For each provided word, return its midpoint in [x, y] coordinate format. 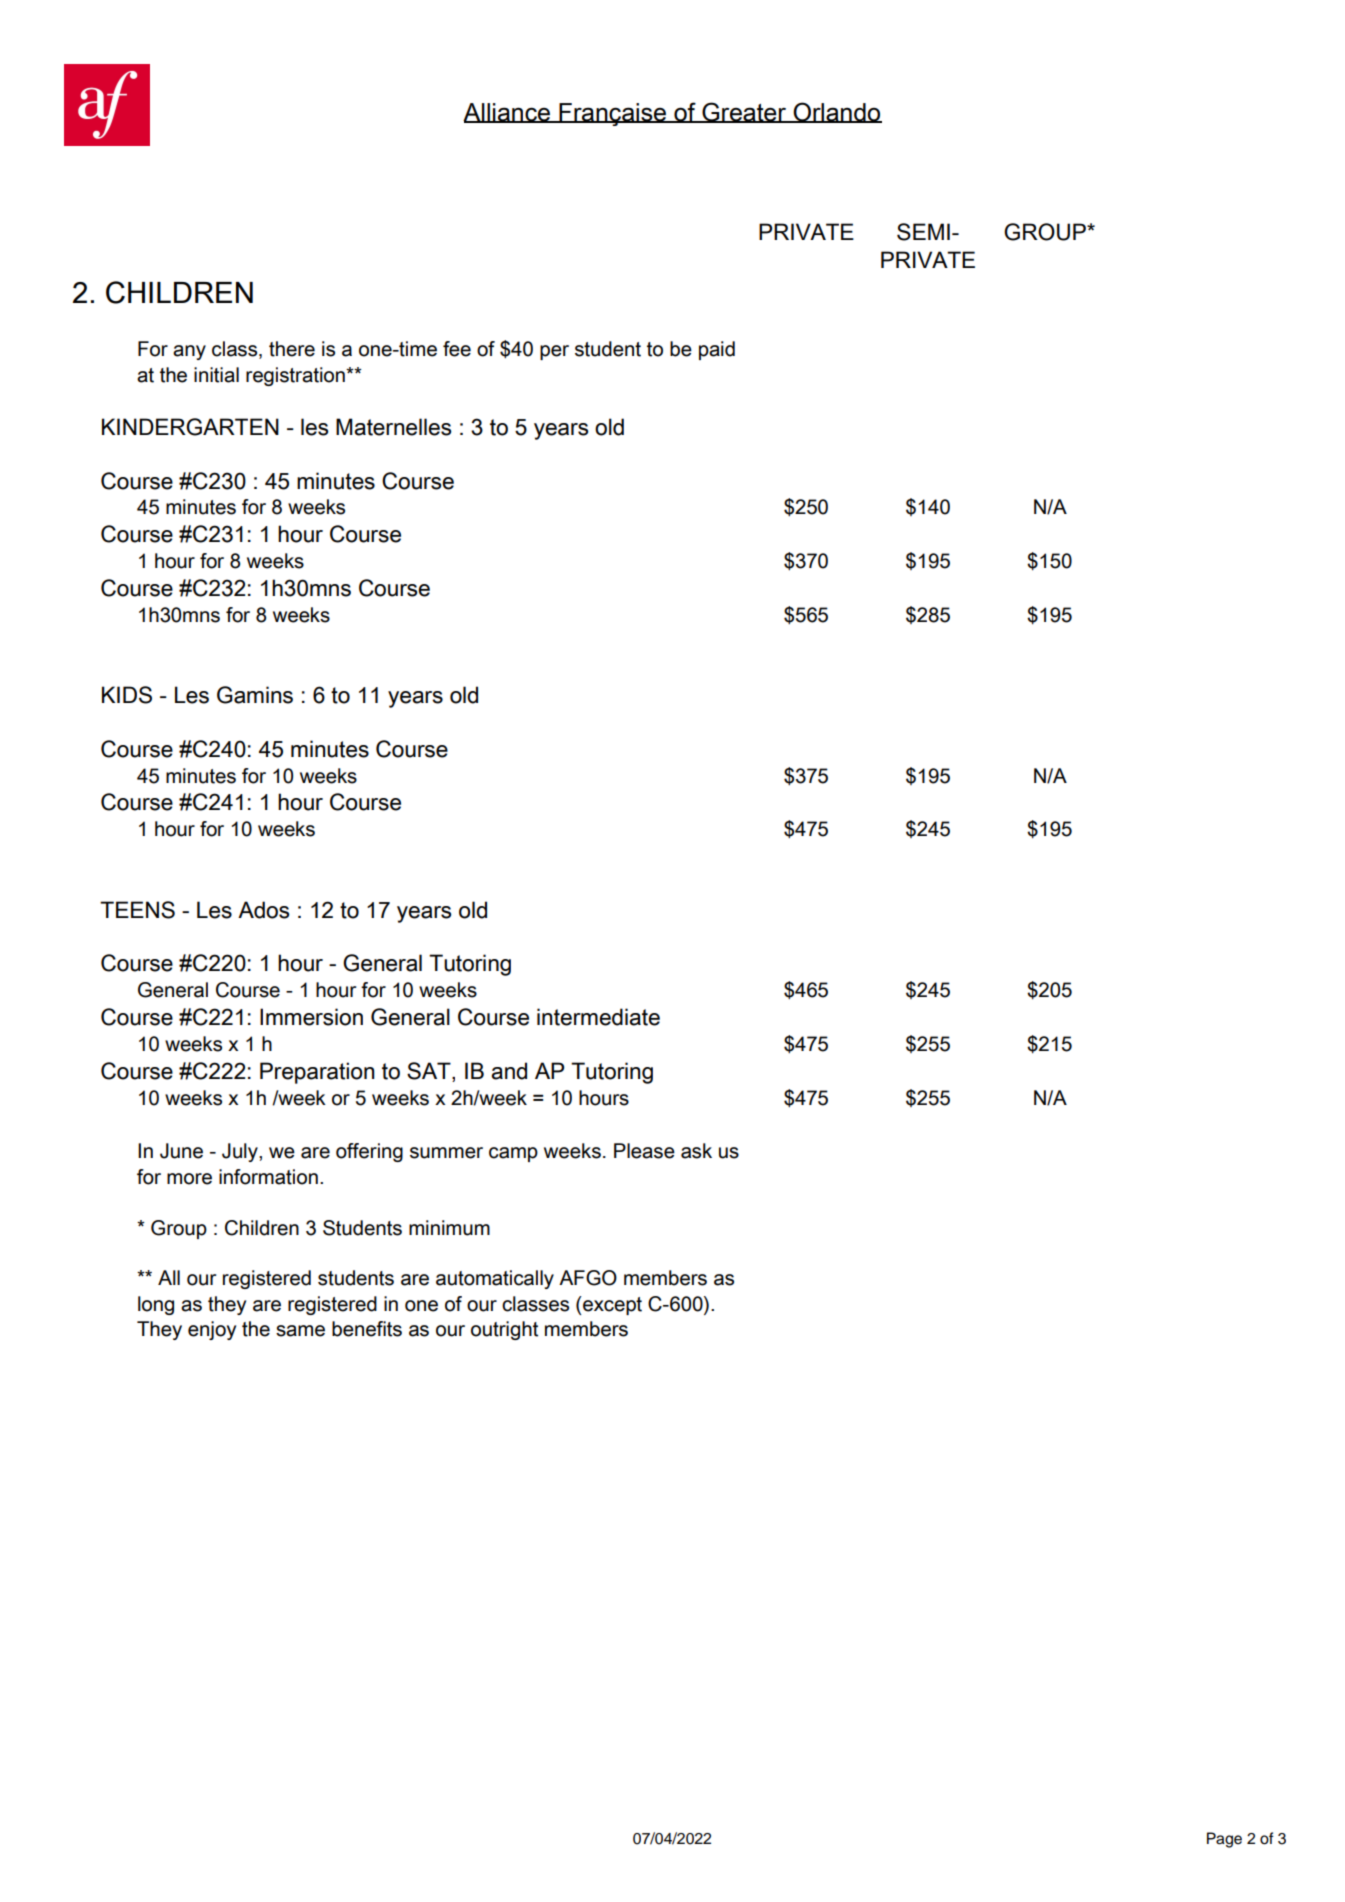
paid [717, 350]
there [292, 349]
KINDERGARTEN [190, 427]
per [554, 352]
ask [696, 1151]
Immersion [311, 1017]
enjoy [212, 1330]
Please [644, 1151]
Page [1224, 1840]
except [611, 1305]
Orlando [836, 112]
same [300, 1331]
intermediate [598, 1017]
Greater [744, 112]
